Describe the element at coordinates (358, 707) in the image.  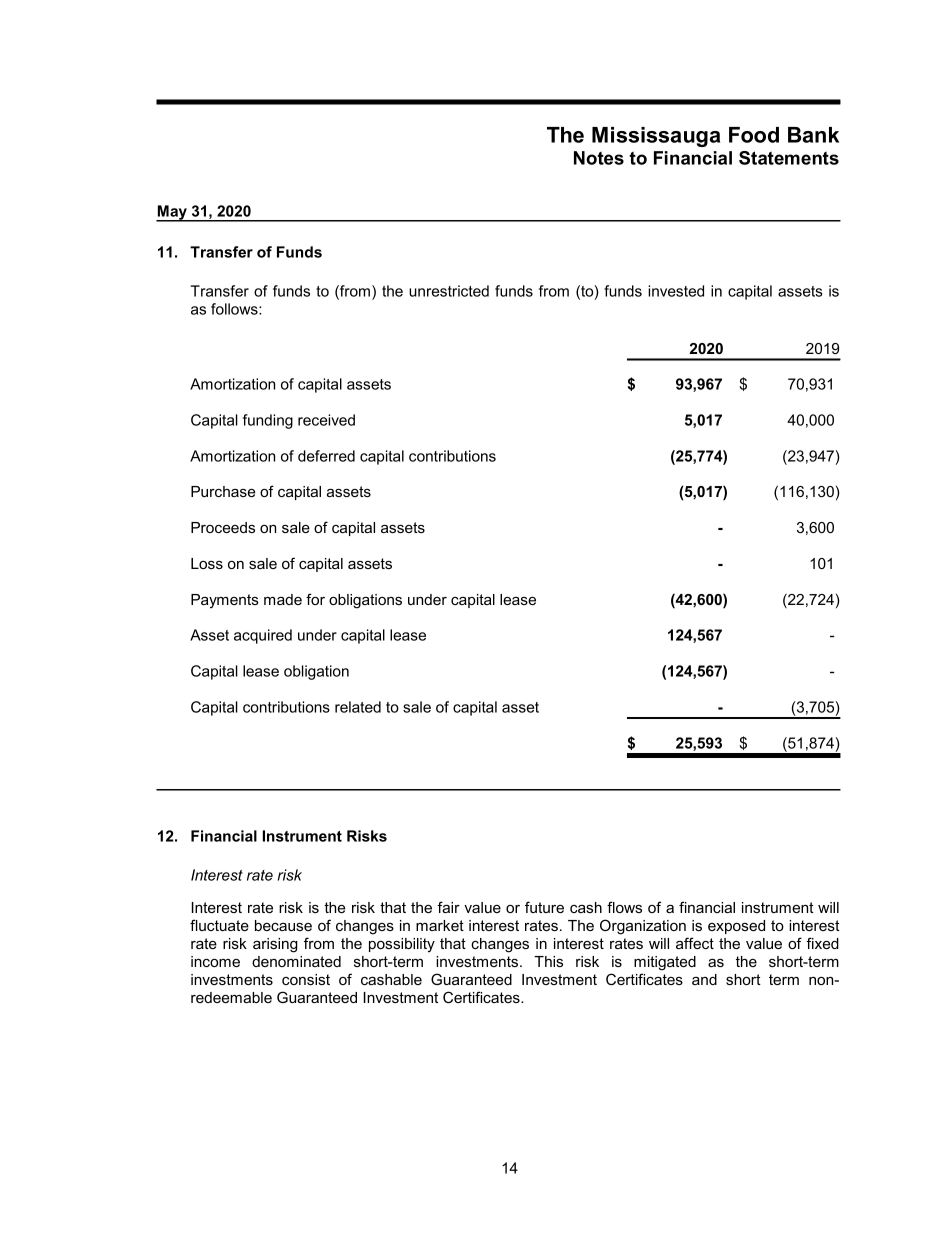
I see `related` at that location.
